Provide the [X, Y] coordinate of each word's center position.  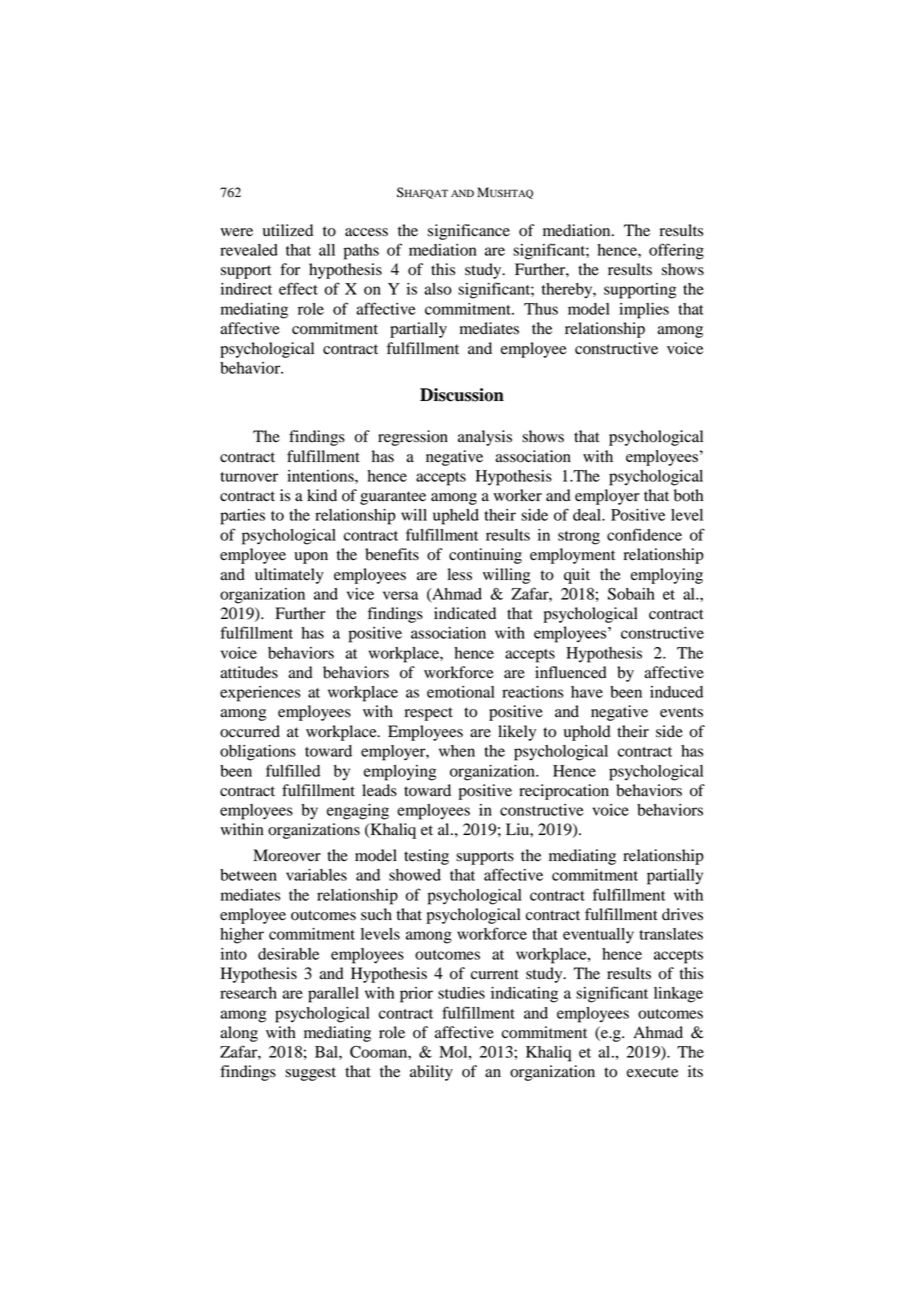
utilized [288, 230]
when [457, 751]
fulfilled [293, 770]
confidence [644, 534]
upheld [456, 517]
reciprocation [564, 792]
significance [469, 232]
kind [322, 495]
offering [676, 251]
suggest [310, 1074]
